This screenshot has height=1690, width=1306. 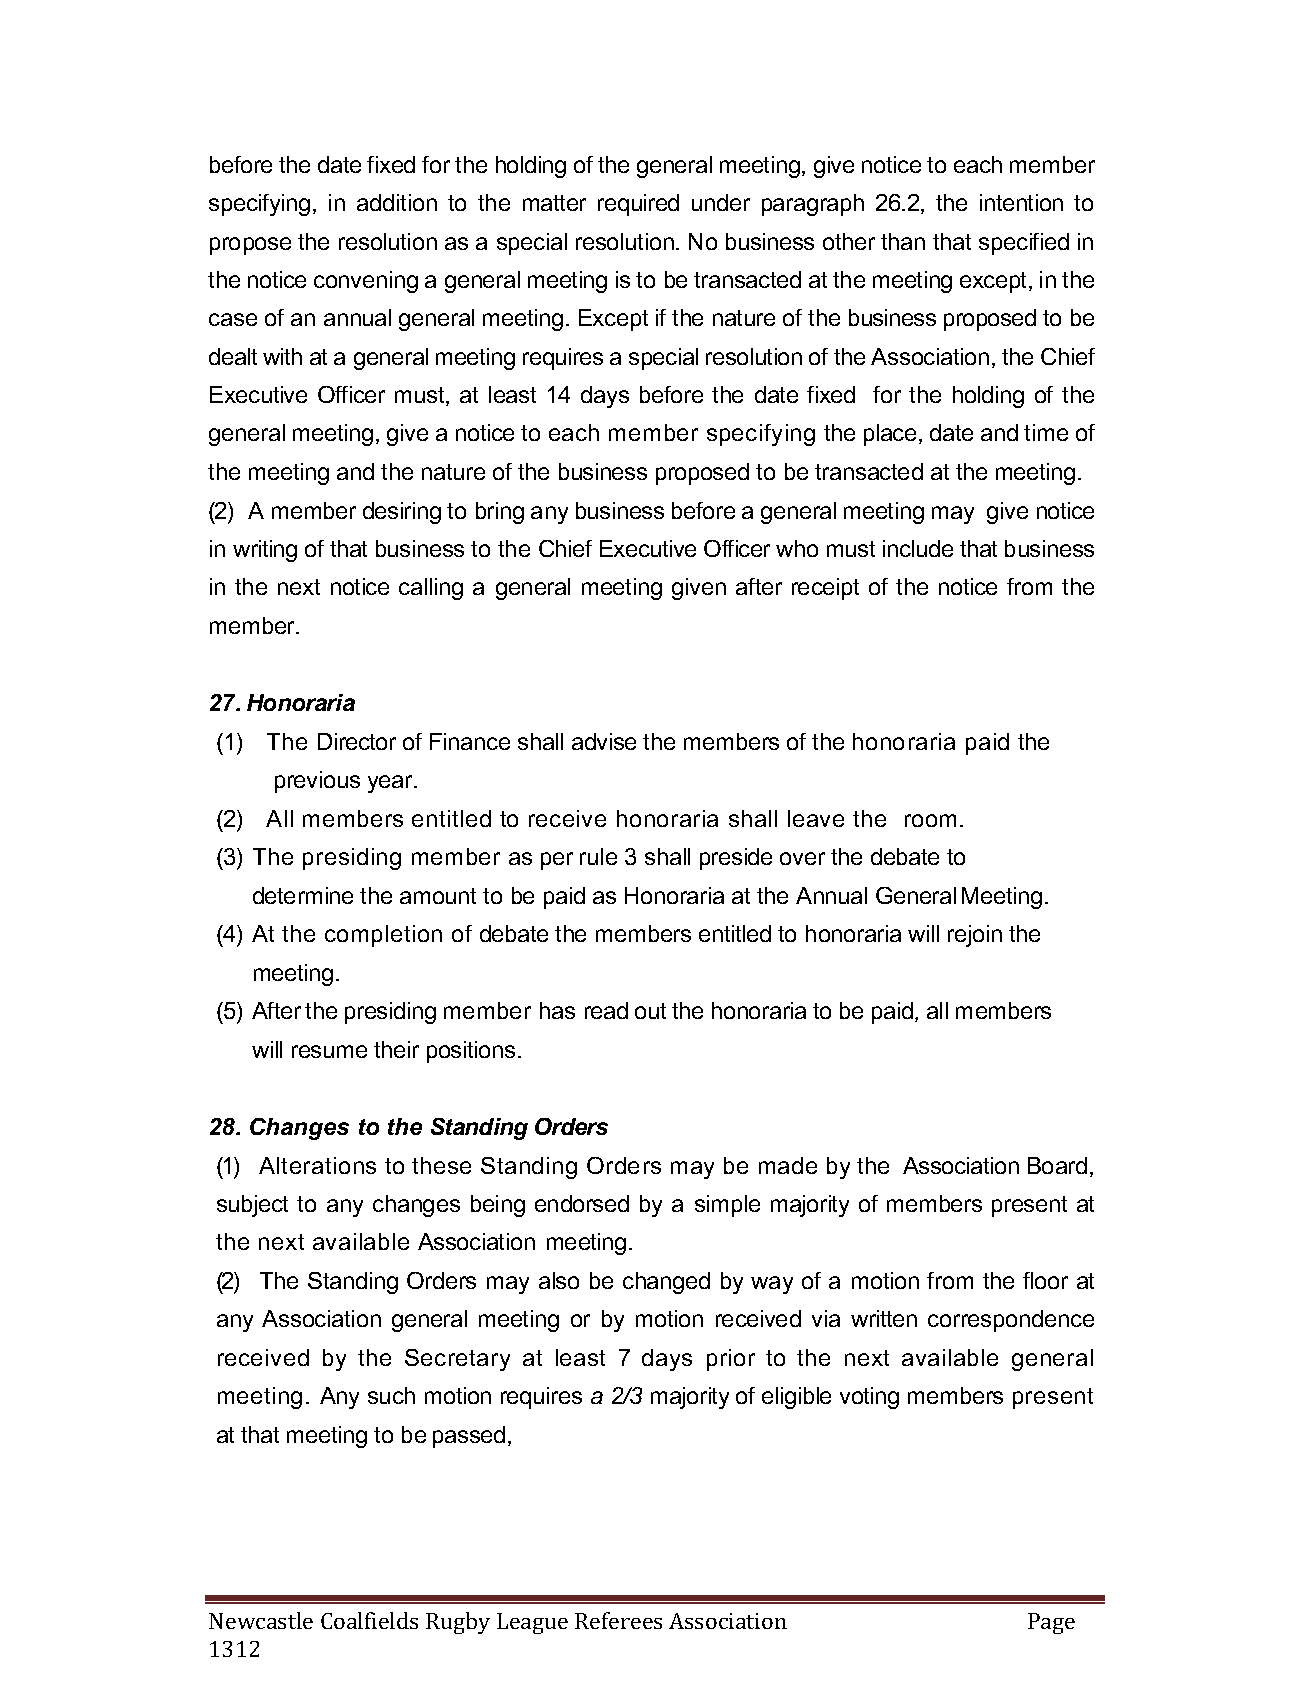 I want to click on Referees, so click(x=618, y=1620).
